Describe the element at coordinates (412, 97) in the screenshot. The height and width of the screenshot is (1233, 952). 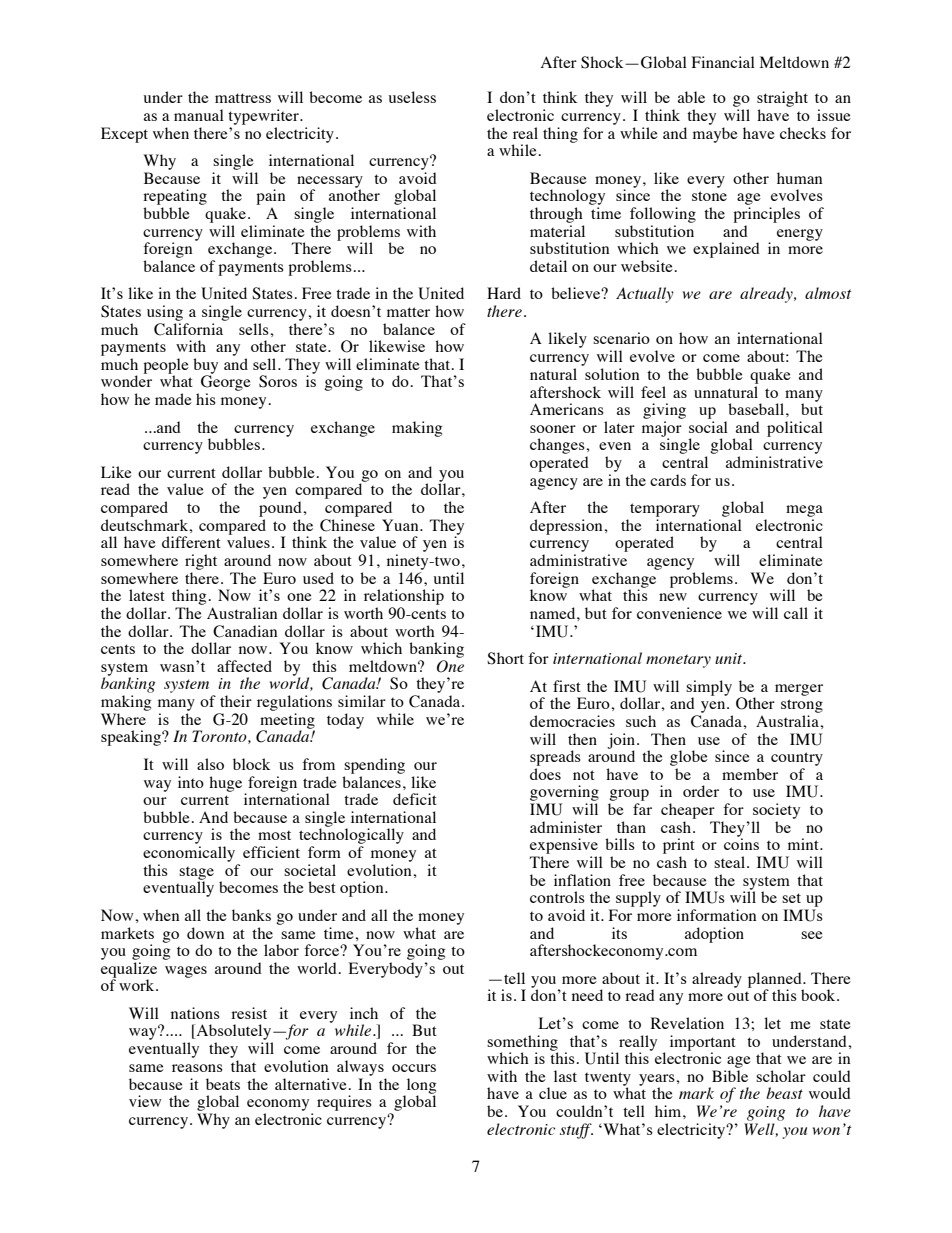
I see `useless` at that location.
